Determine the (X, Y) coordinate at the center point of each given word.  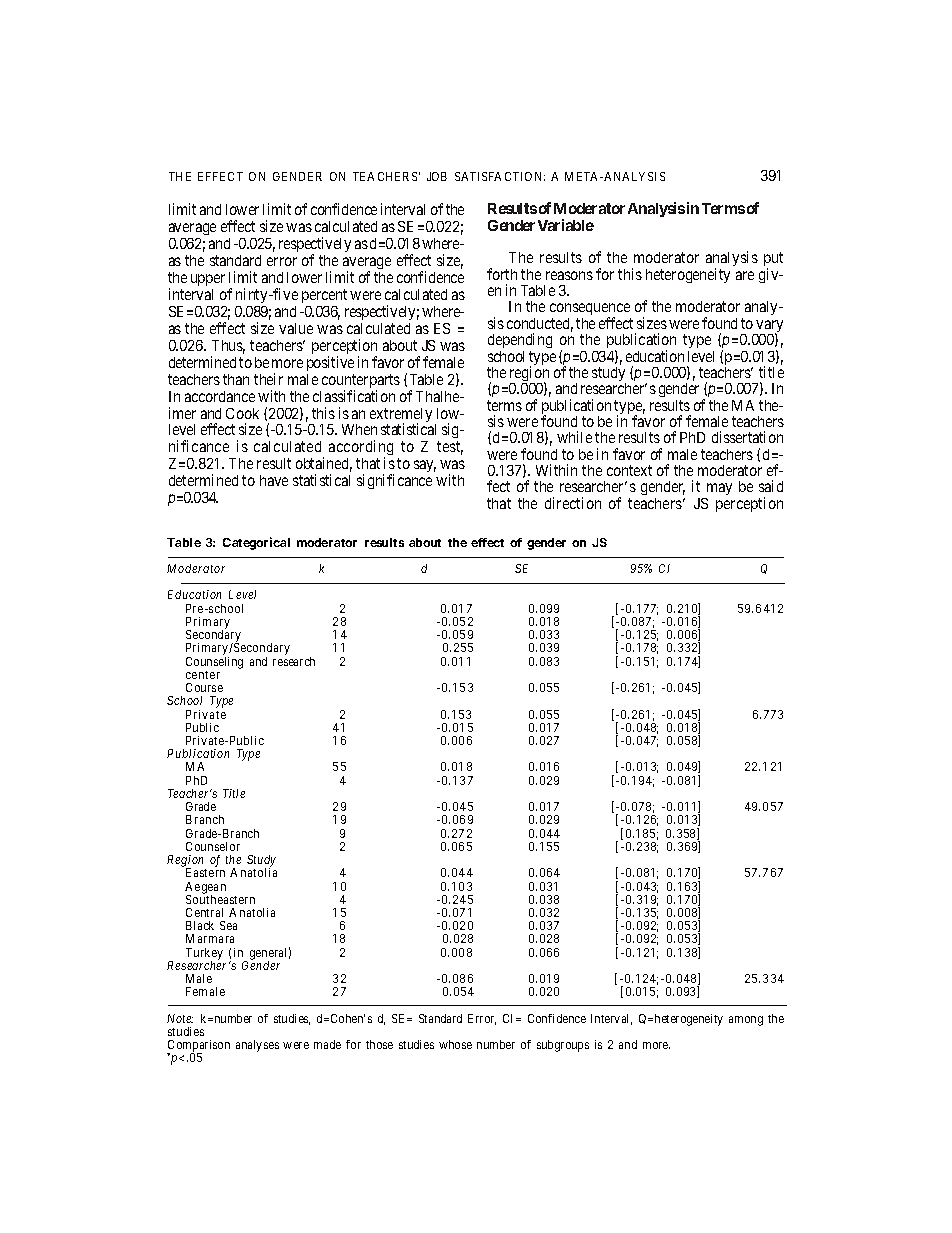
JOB (437, 176)
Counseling (214, 663)
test (450, 448)
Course (204, 687)
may (718, 491)
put (773, 261)
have (274, 480)
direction (573, 503)
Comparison (198, 1047)
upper (208, 280)
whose (455, 1044)
